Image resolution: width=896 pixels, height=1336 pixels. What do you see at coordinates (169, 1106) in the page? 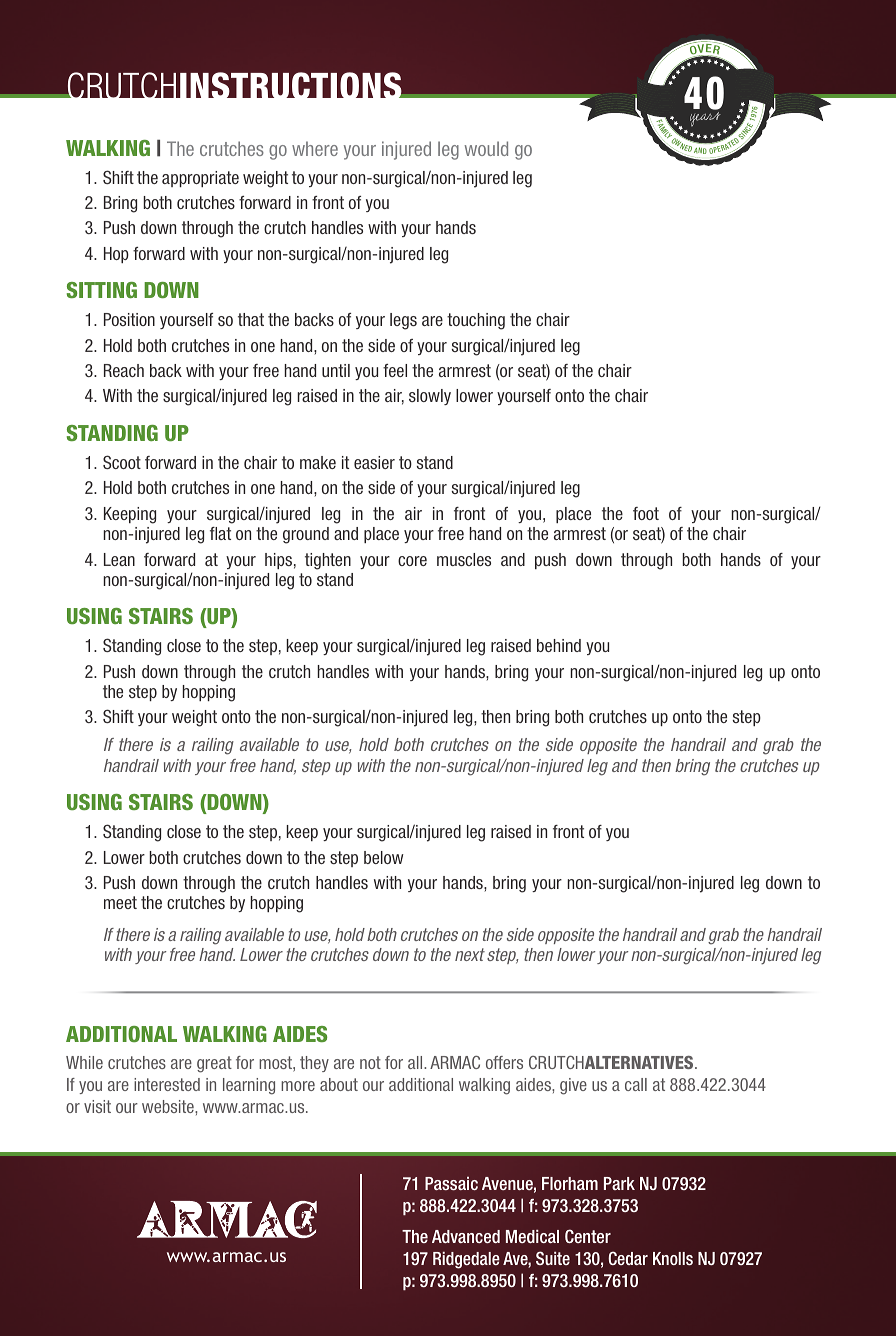
I see `website` at bounding box center [169, 1106].
